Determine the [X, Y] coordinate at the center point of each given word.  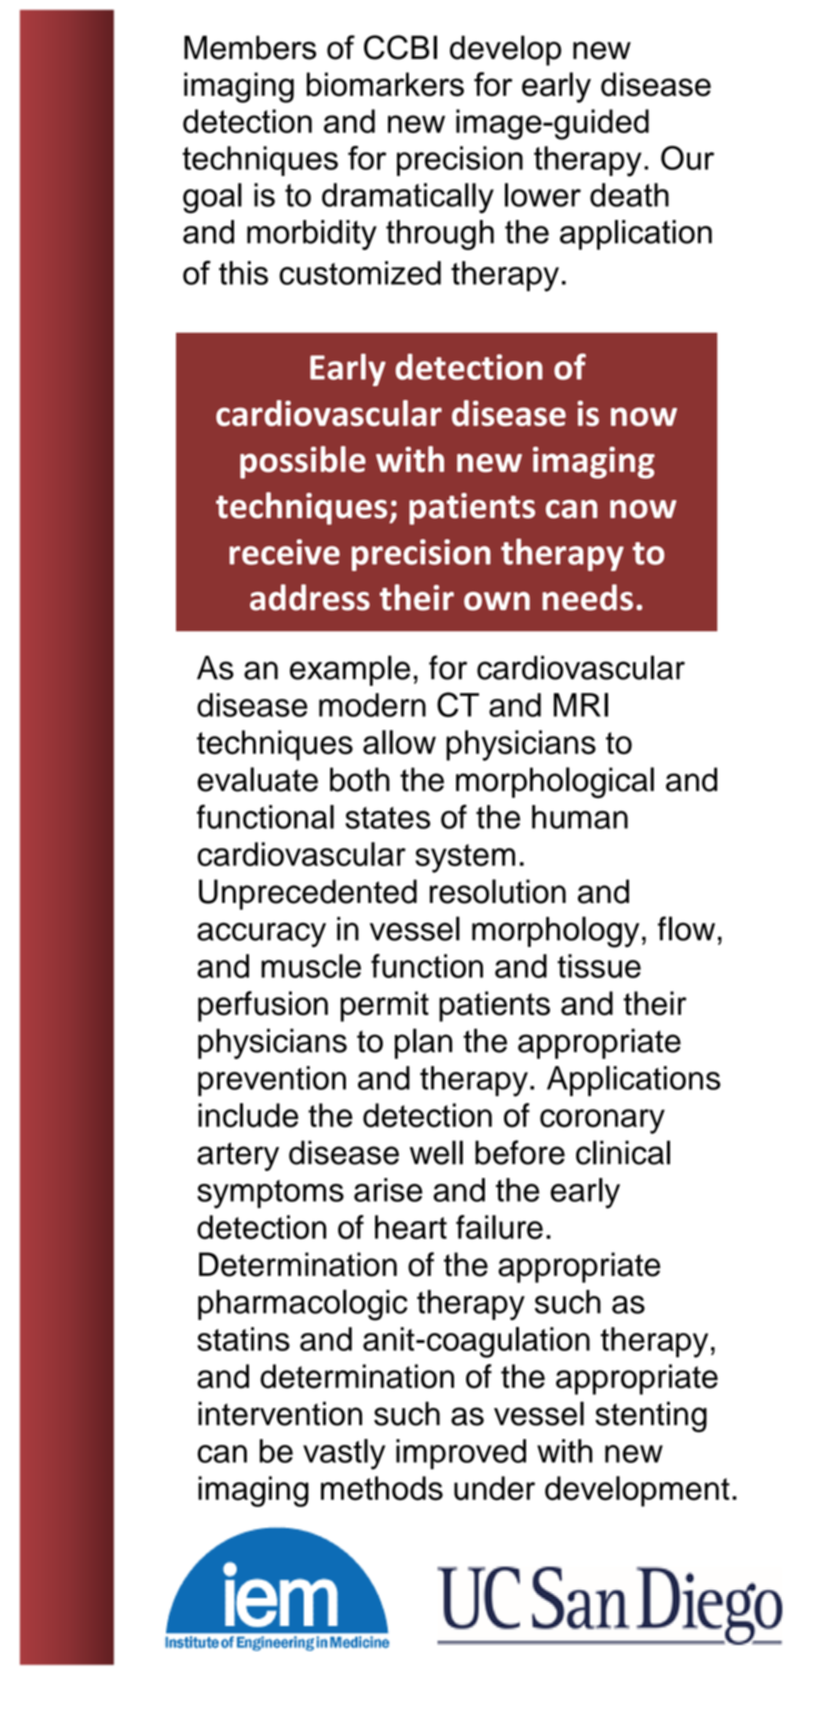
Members [250, 47]
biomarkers [385, 84]
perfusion [263, 1006]
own [497, 601]
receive [284, 552]
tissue [599, 966]
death [629, 195]
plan [423, 1043]
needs [587, 597]
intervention [280, 1413]
